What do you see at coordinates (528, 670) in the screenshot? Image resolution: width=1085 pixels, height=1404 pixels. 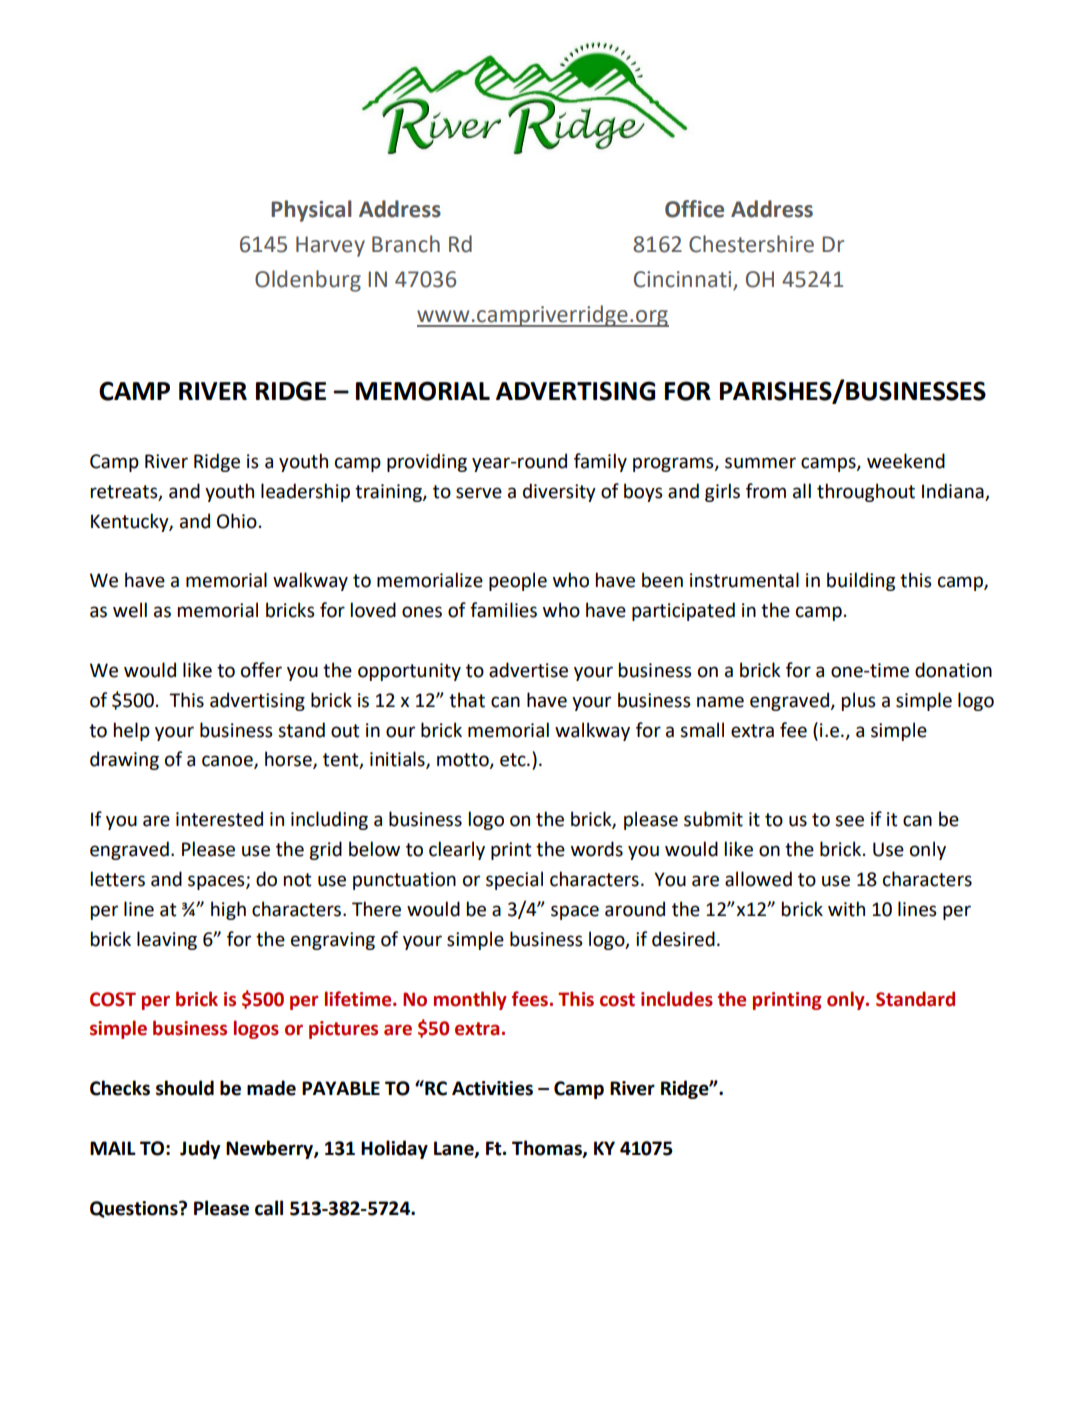 I see `advertise` at bounding box center [528, 670].
